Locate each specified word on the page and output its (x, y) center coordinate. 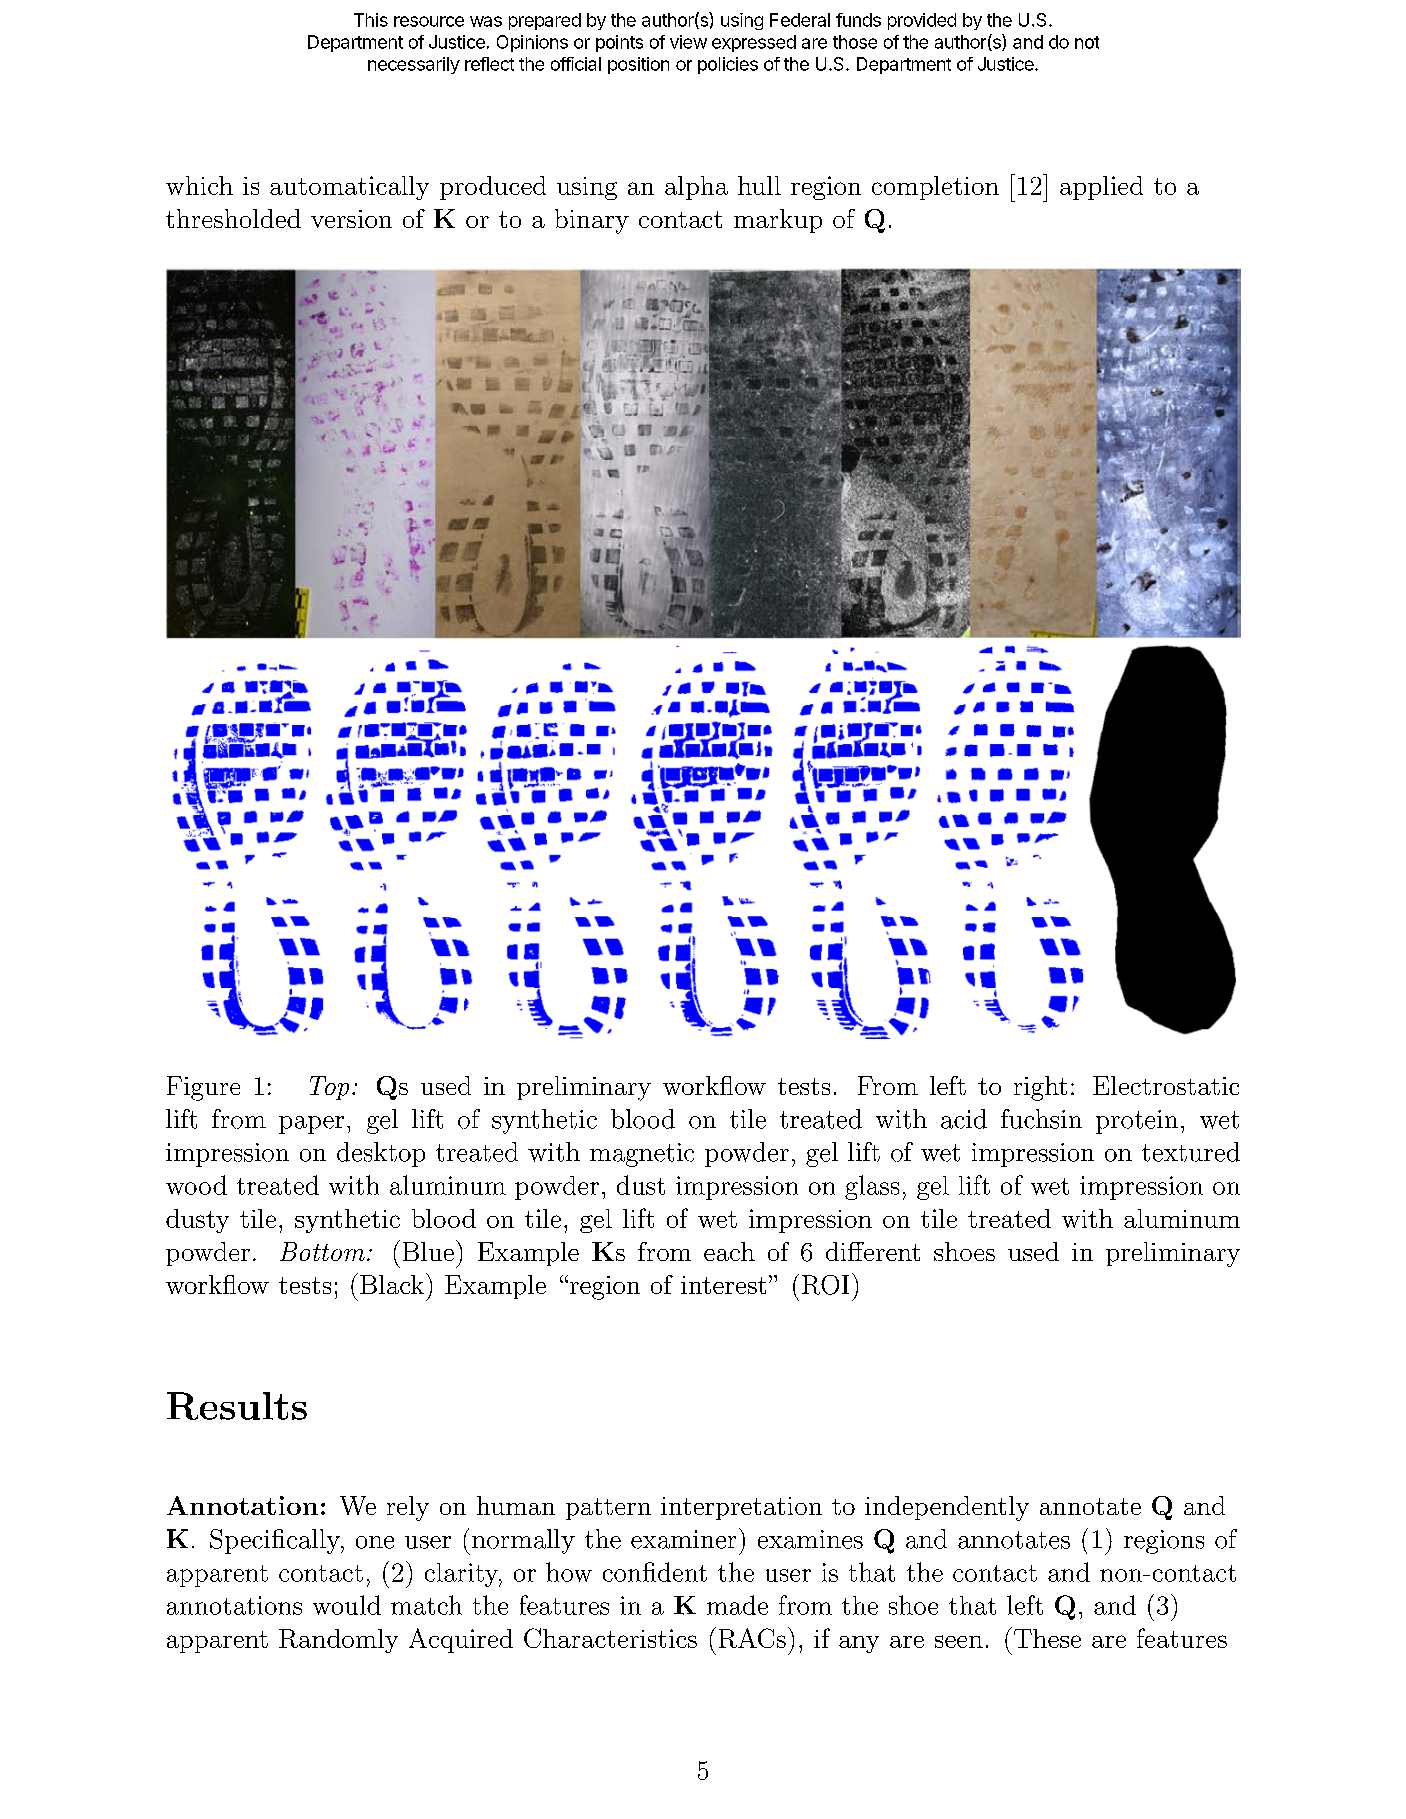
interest (723, 1285)
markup (778, 221)
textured (1191, 1152)
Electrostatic (1166, 1085)
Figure (203, 1088)
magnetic (642, 1155)
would (347, 1605)
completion (935, 188)
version (351, 219)
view (688, 42)
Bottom (322, 1251)
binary (592, 221)
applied (1101, 188)
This (371, 20)
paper (311, 1125)
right (1040, 1088)
